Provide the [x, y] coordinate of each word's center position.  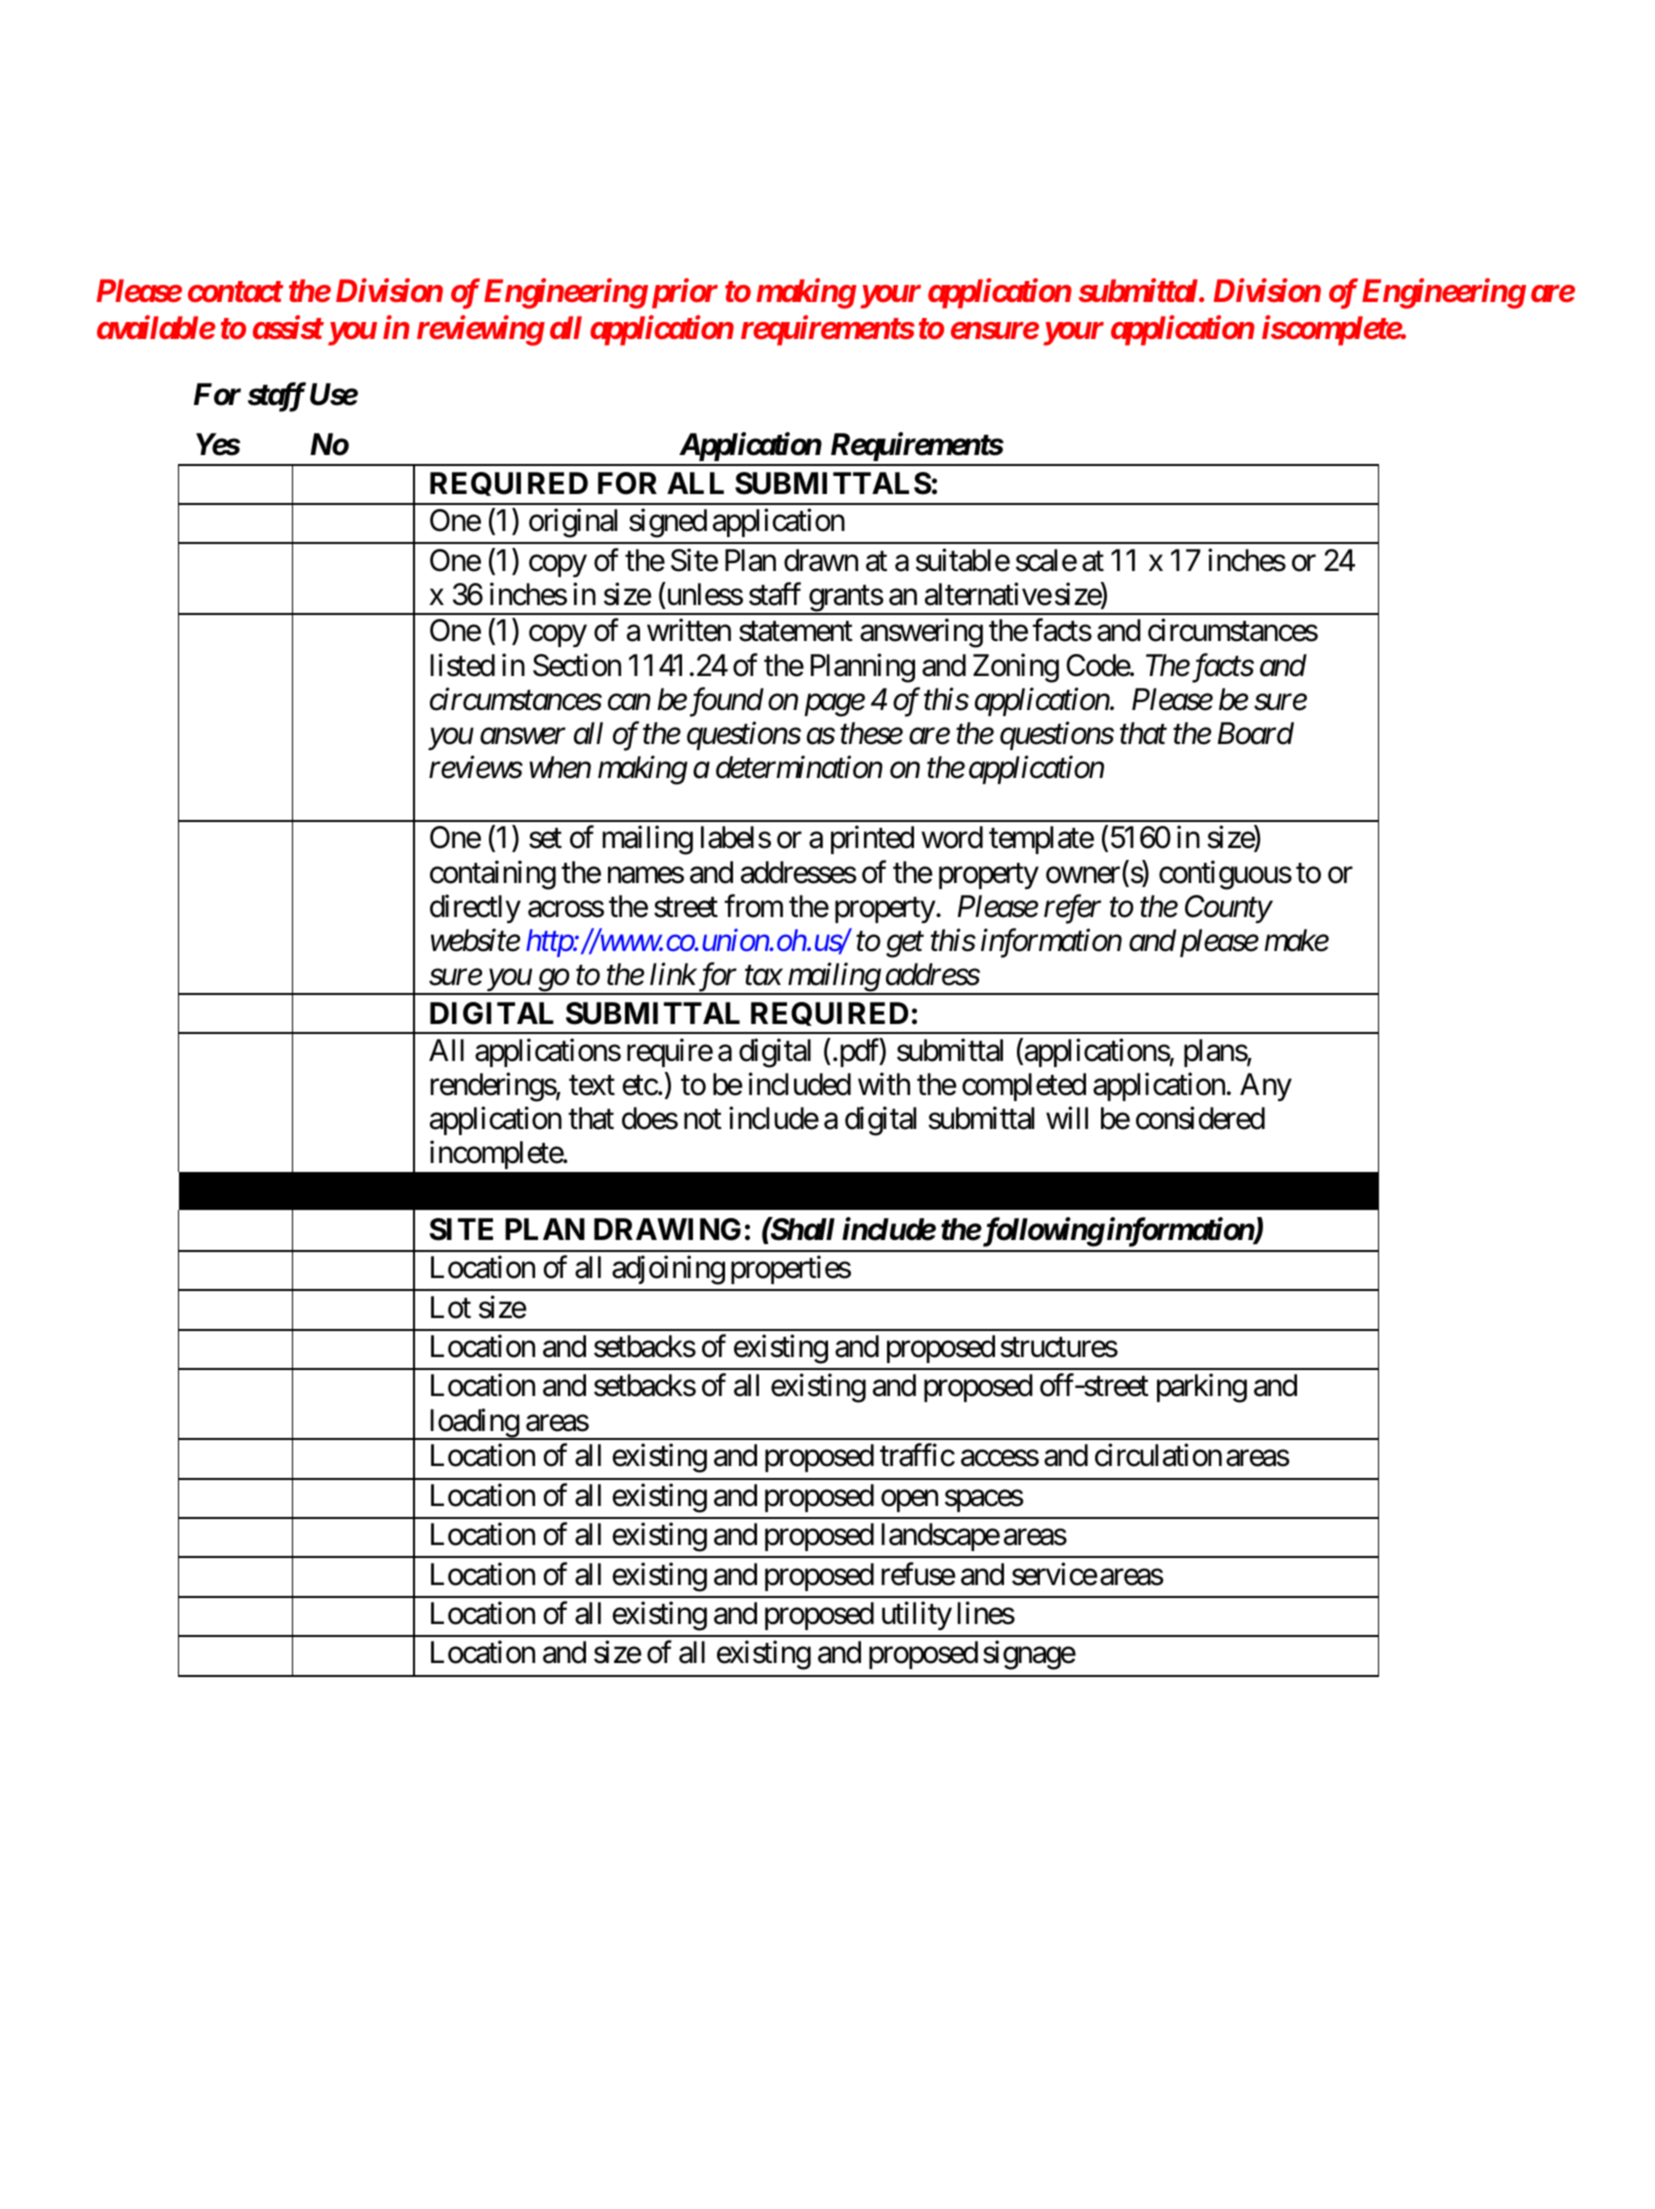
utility [917, 1615]
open [909, 1501]
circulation [1158, 1455]
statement [796, 632]
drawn [821, 560]
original [573, 523]
